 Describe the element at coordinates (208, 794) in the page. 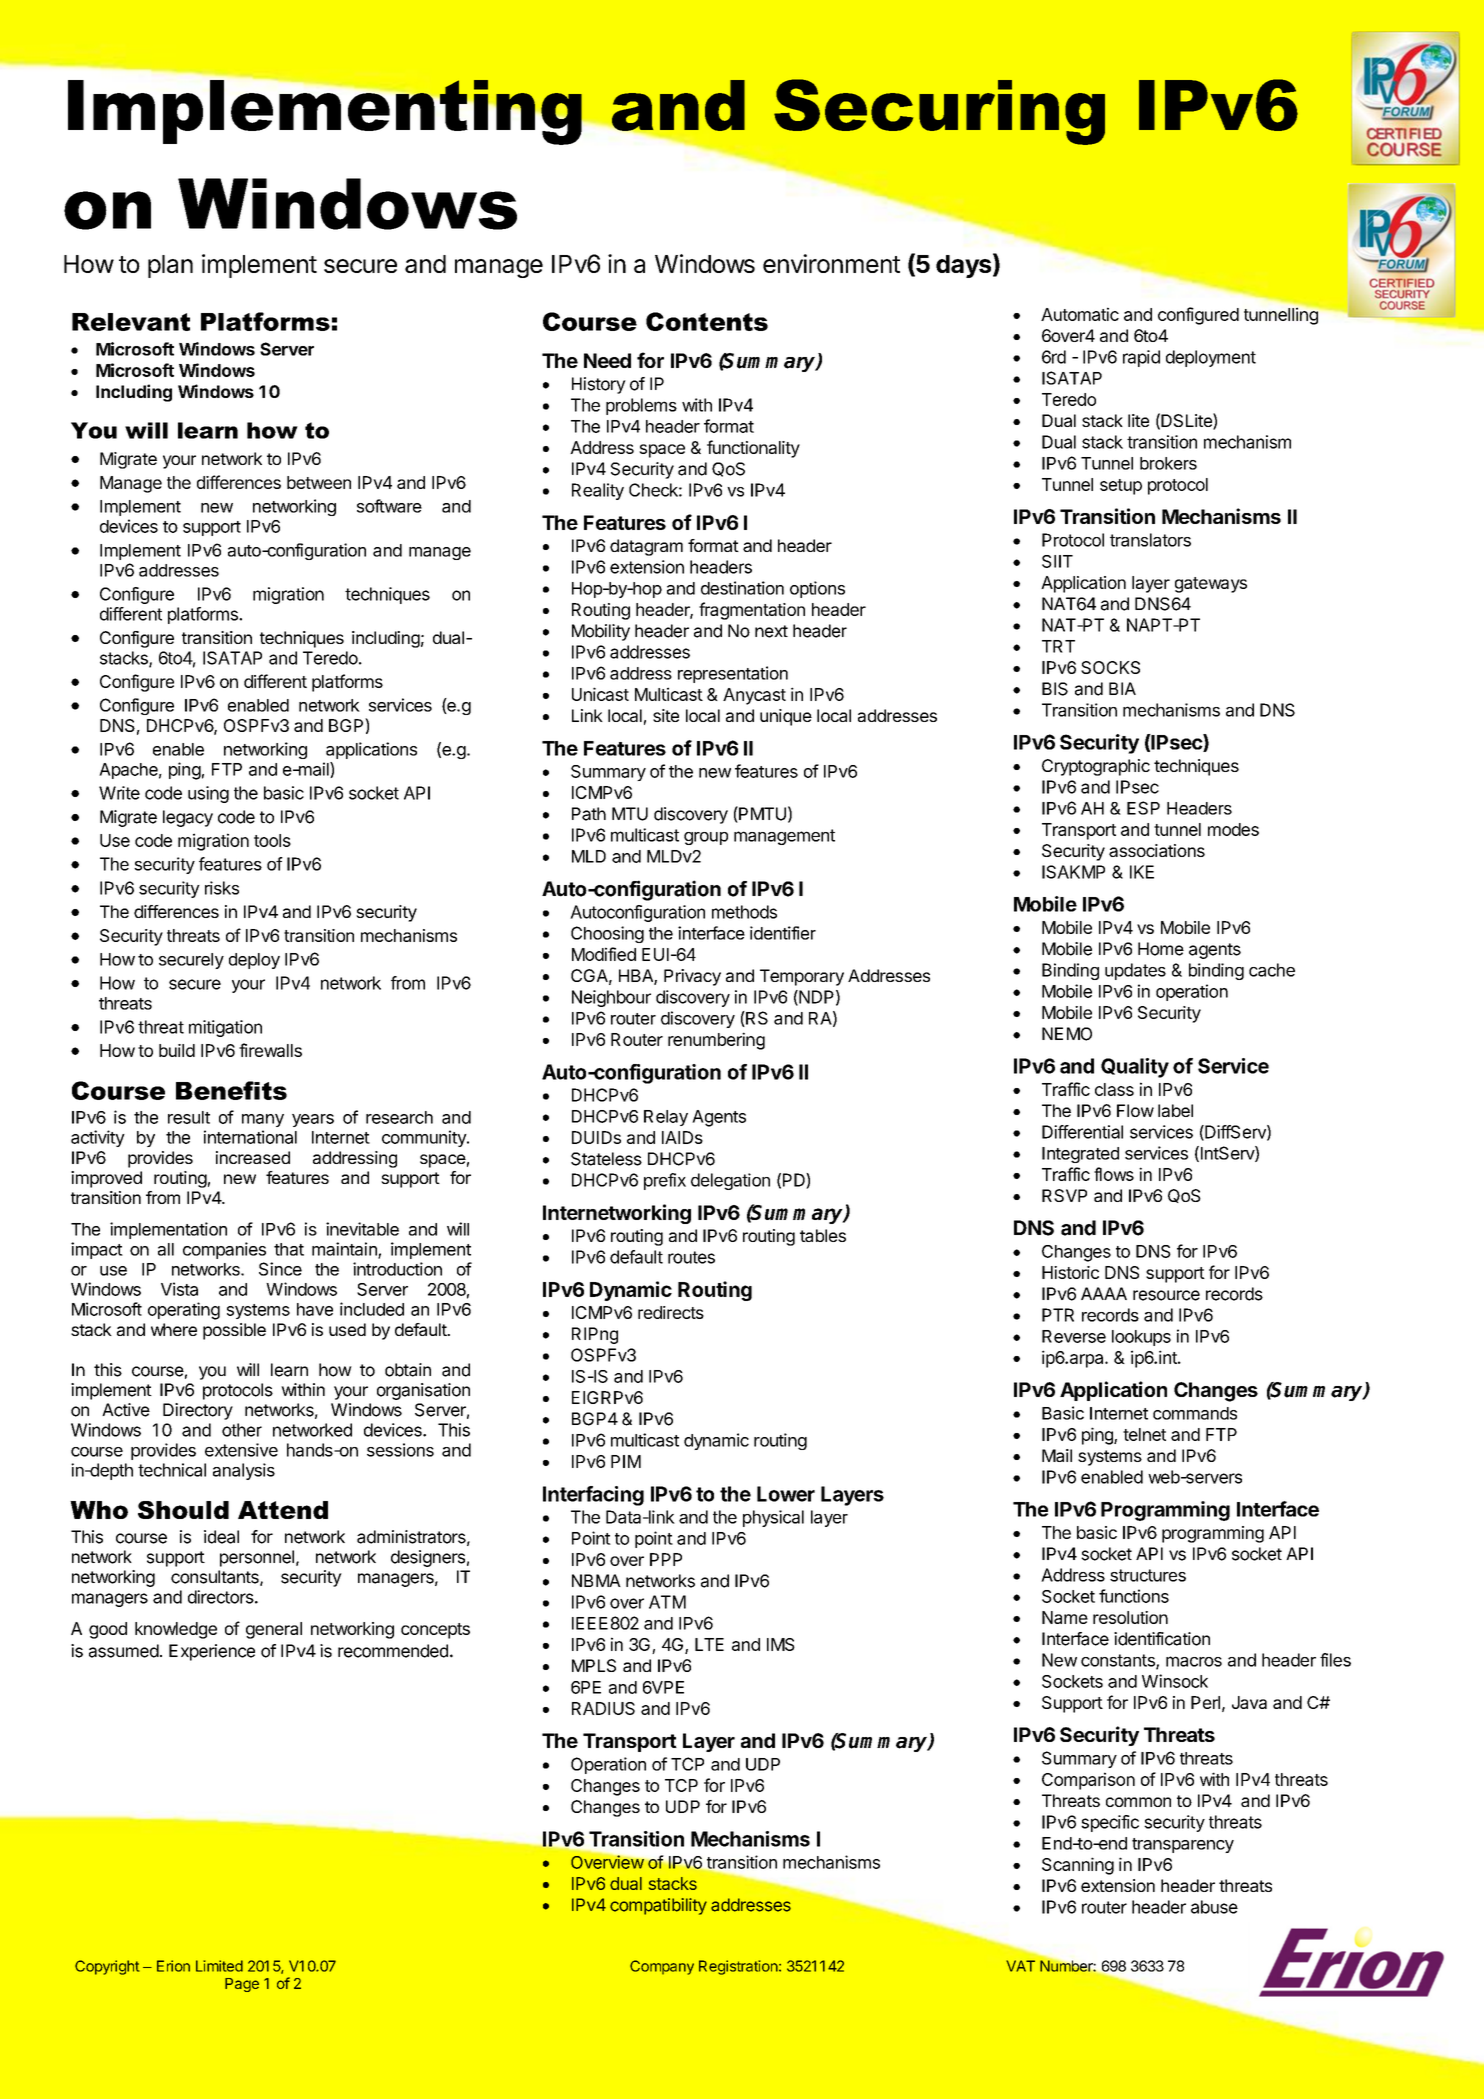

I see `using` at that location.
